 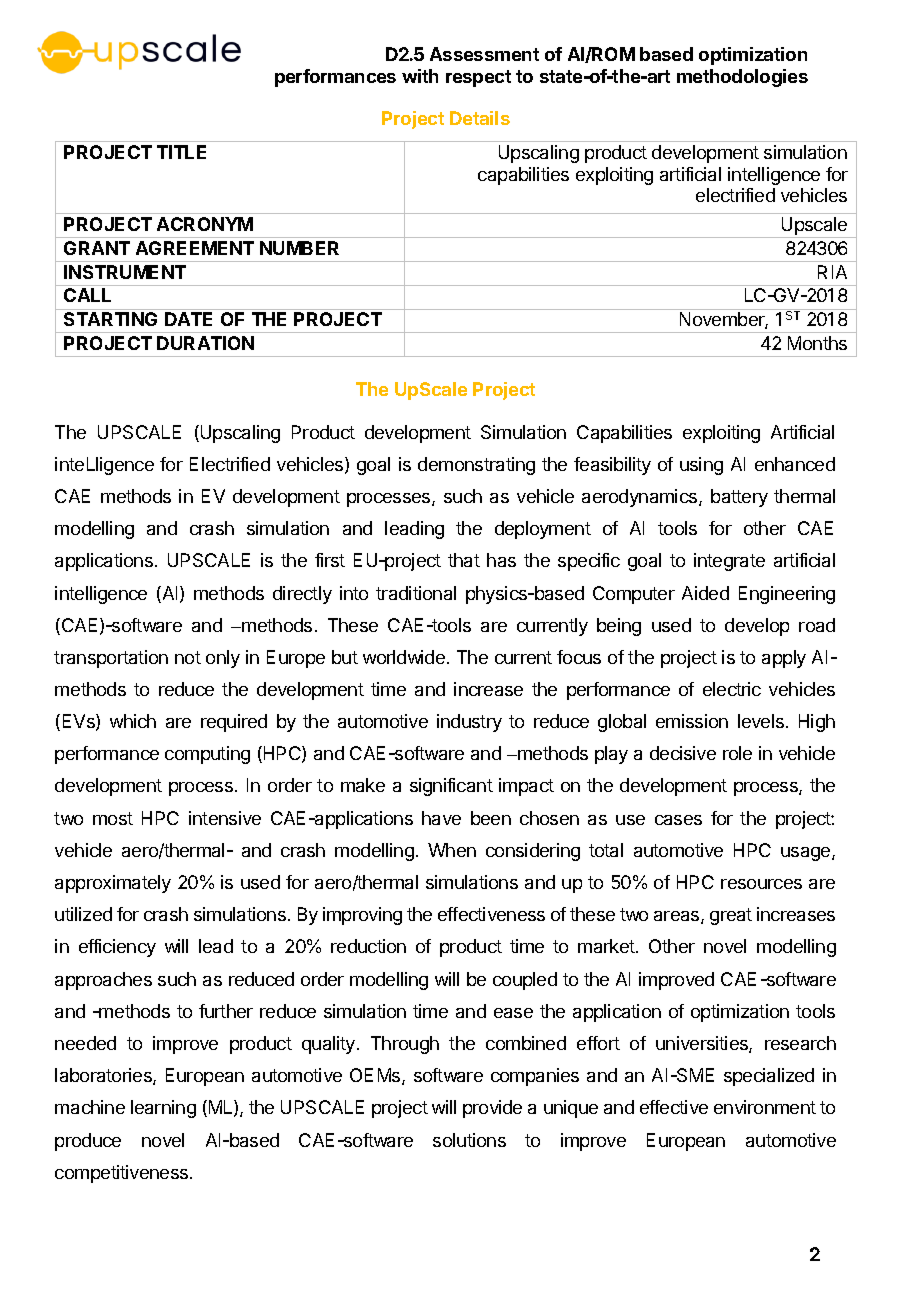 What do you see at coordinates (478, 78) in the page?
I see `respect` at bounding box center [478, 78].
